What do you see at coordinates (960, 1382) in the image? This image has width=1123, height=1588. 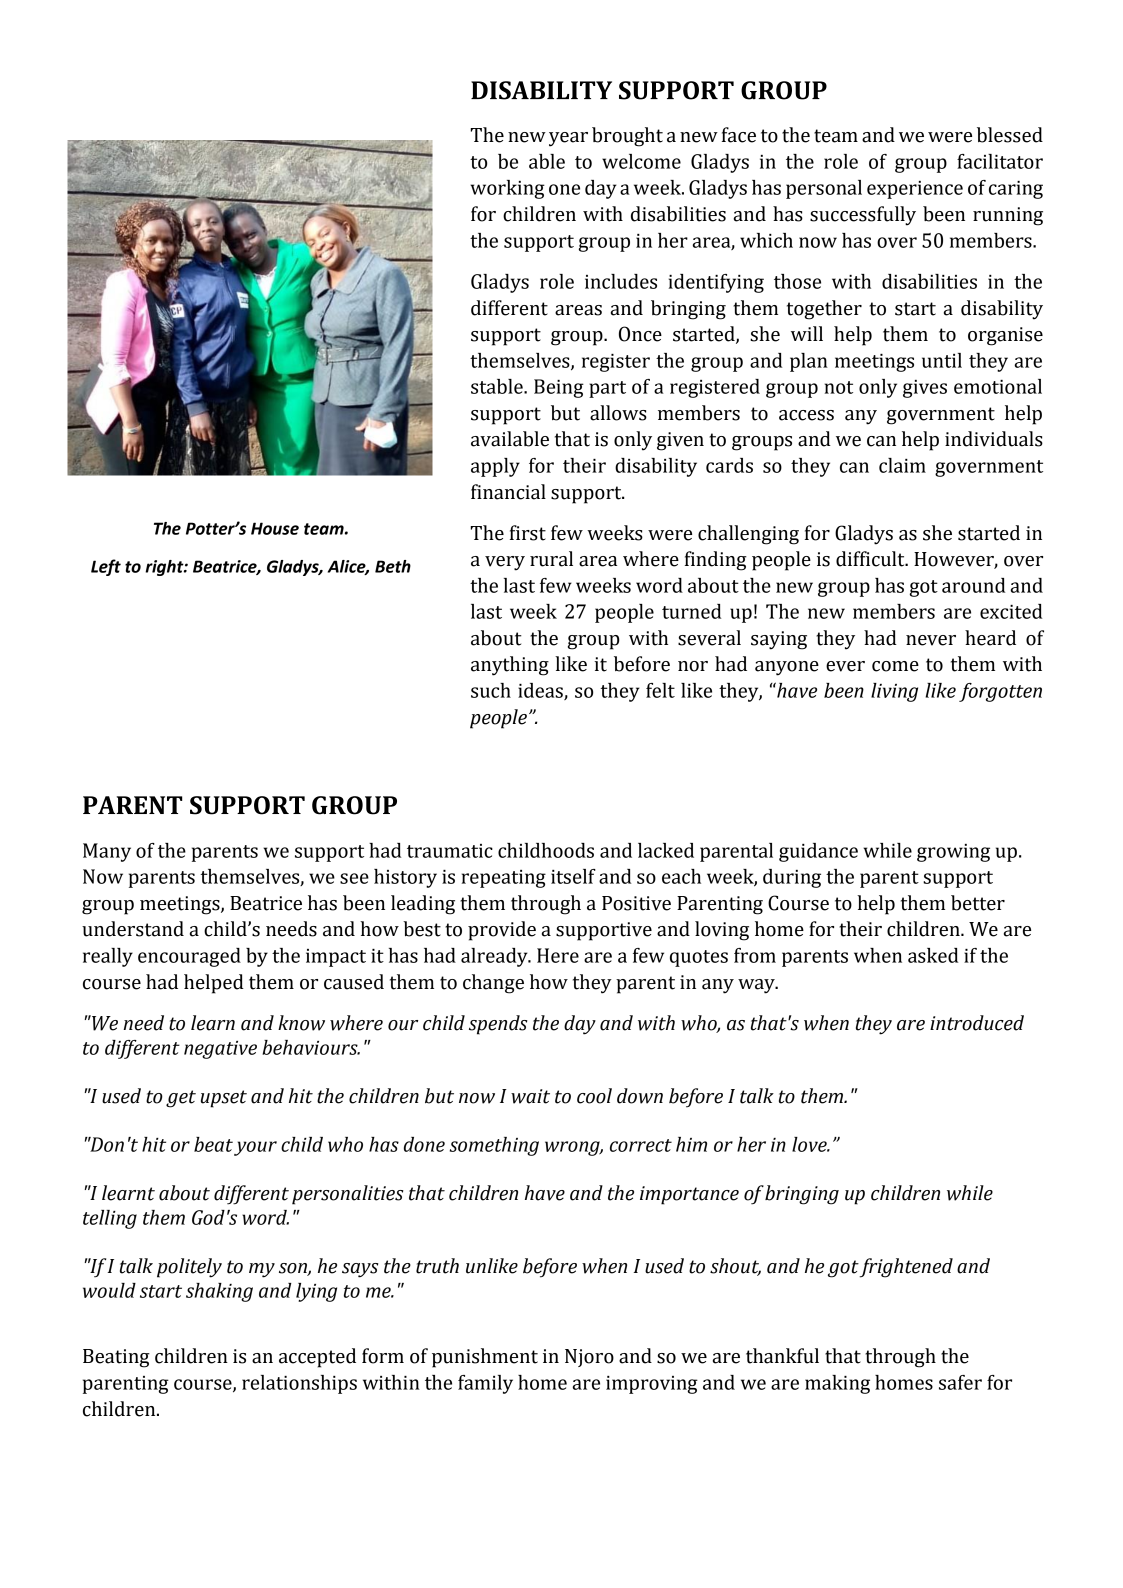 I see `safer` at bounding box center [960, 1382].
